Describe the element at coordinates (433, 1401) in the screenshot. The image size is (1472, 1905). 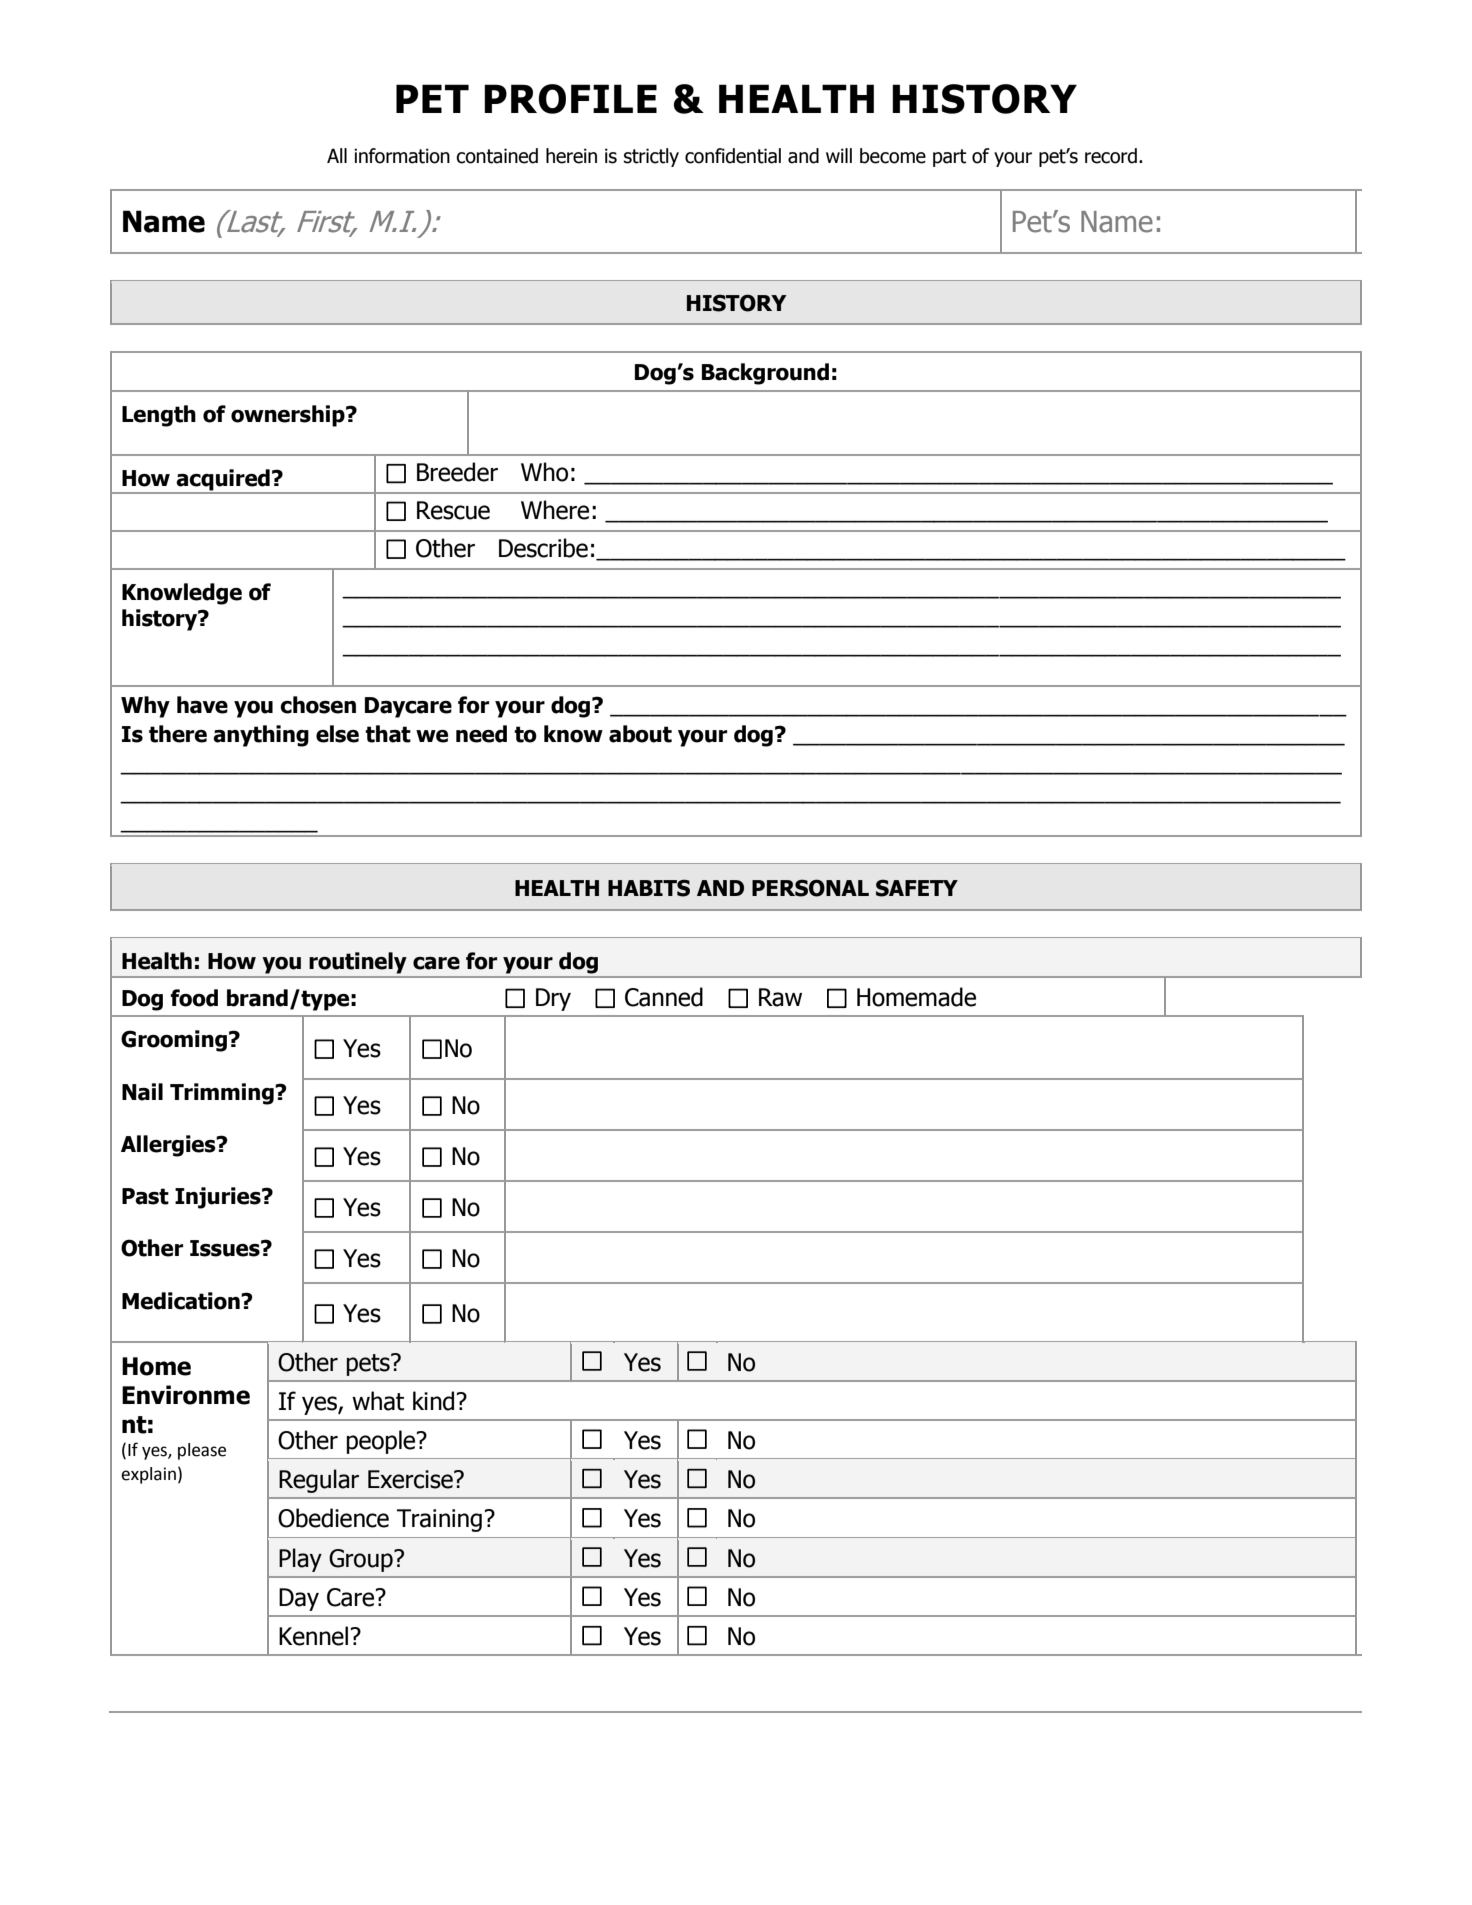
I see `kind` at that location.
